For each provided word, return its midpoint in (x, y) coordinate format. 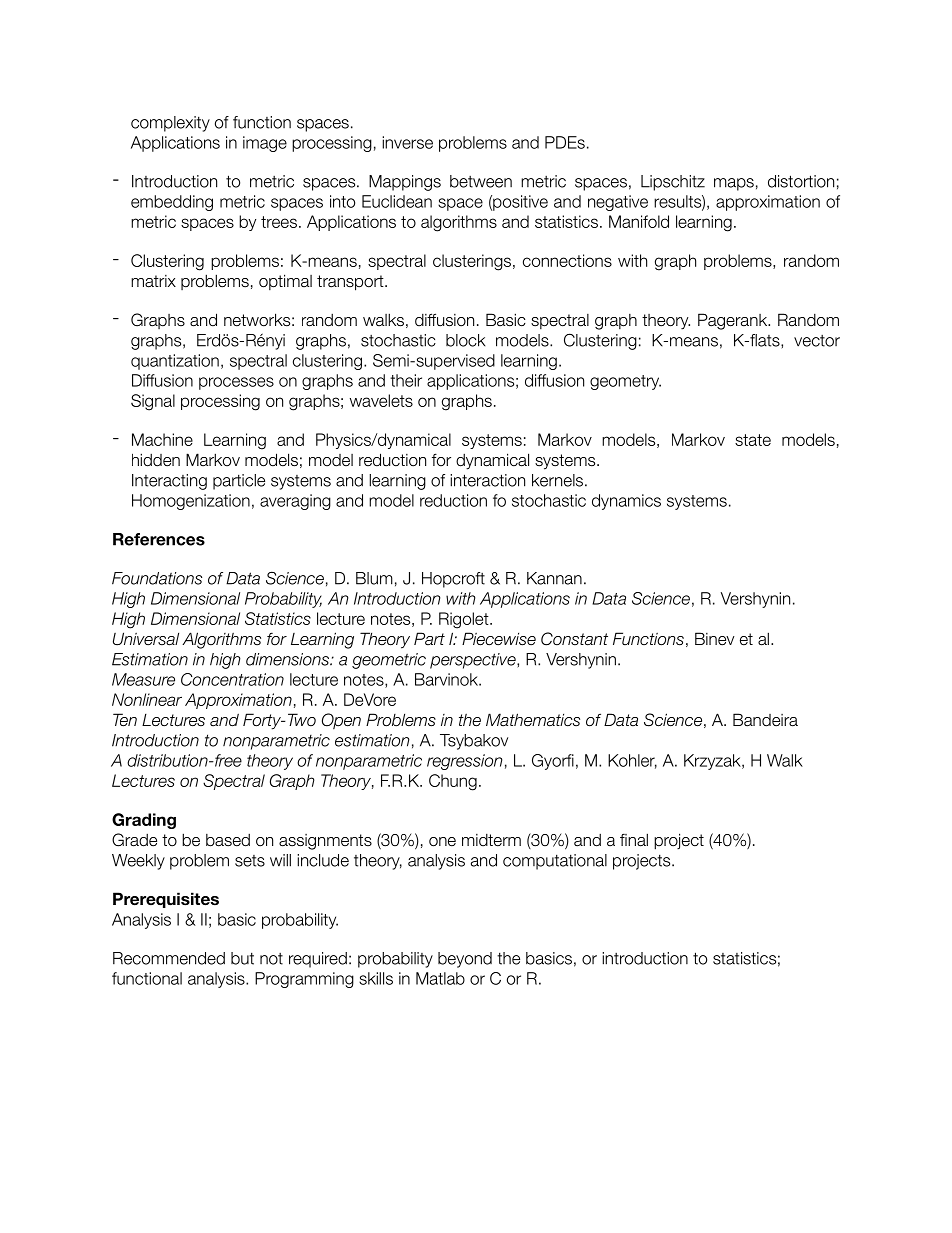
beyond (465, 960)
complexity (170, 124)
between (481, 181)
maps (734, 184)
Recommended (169, 958)
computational (555, 862)
